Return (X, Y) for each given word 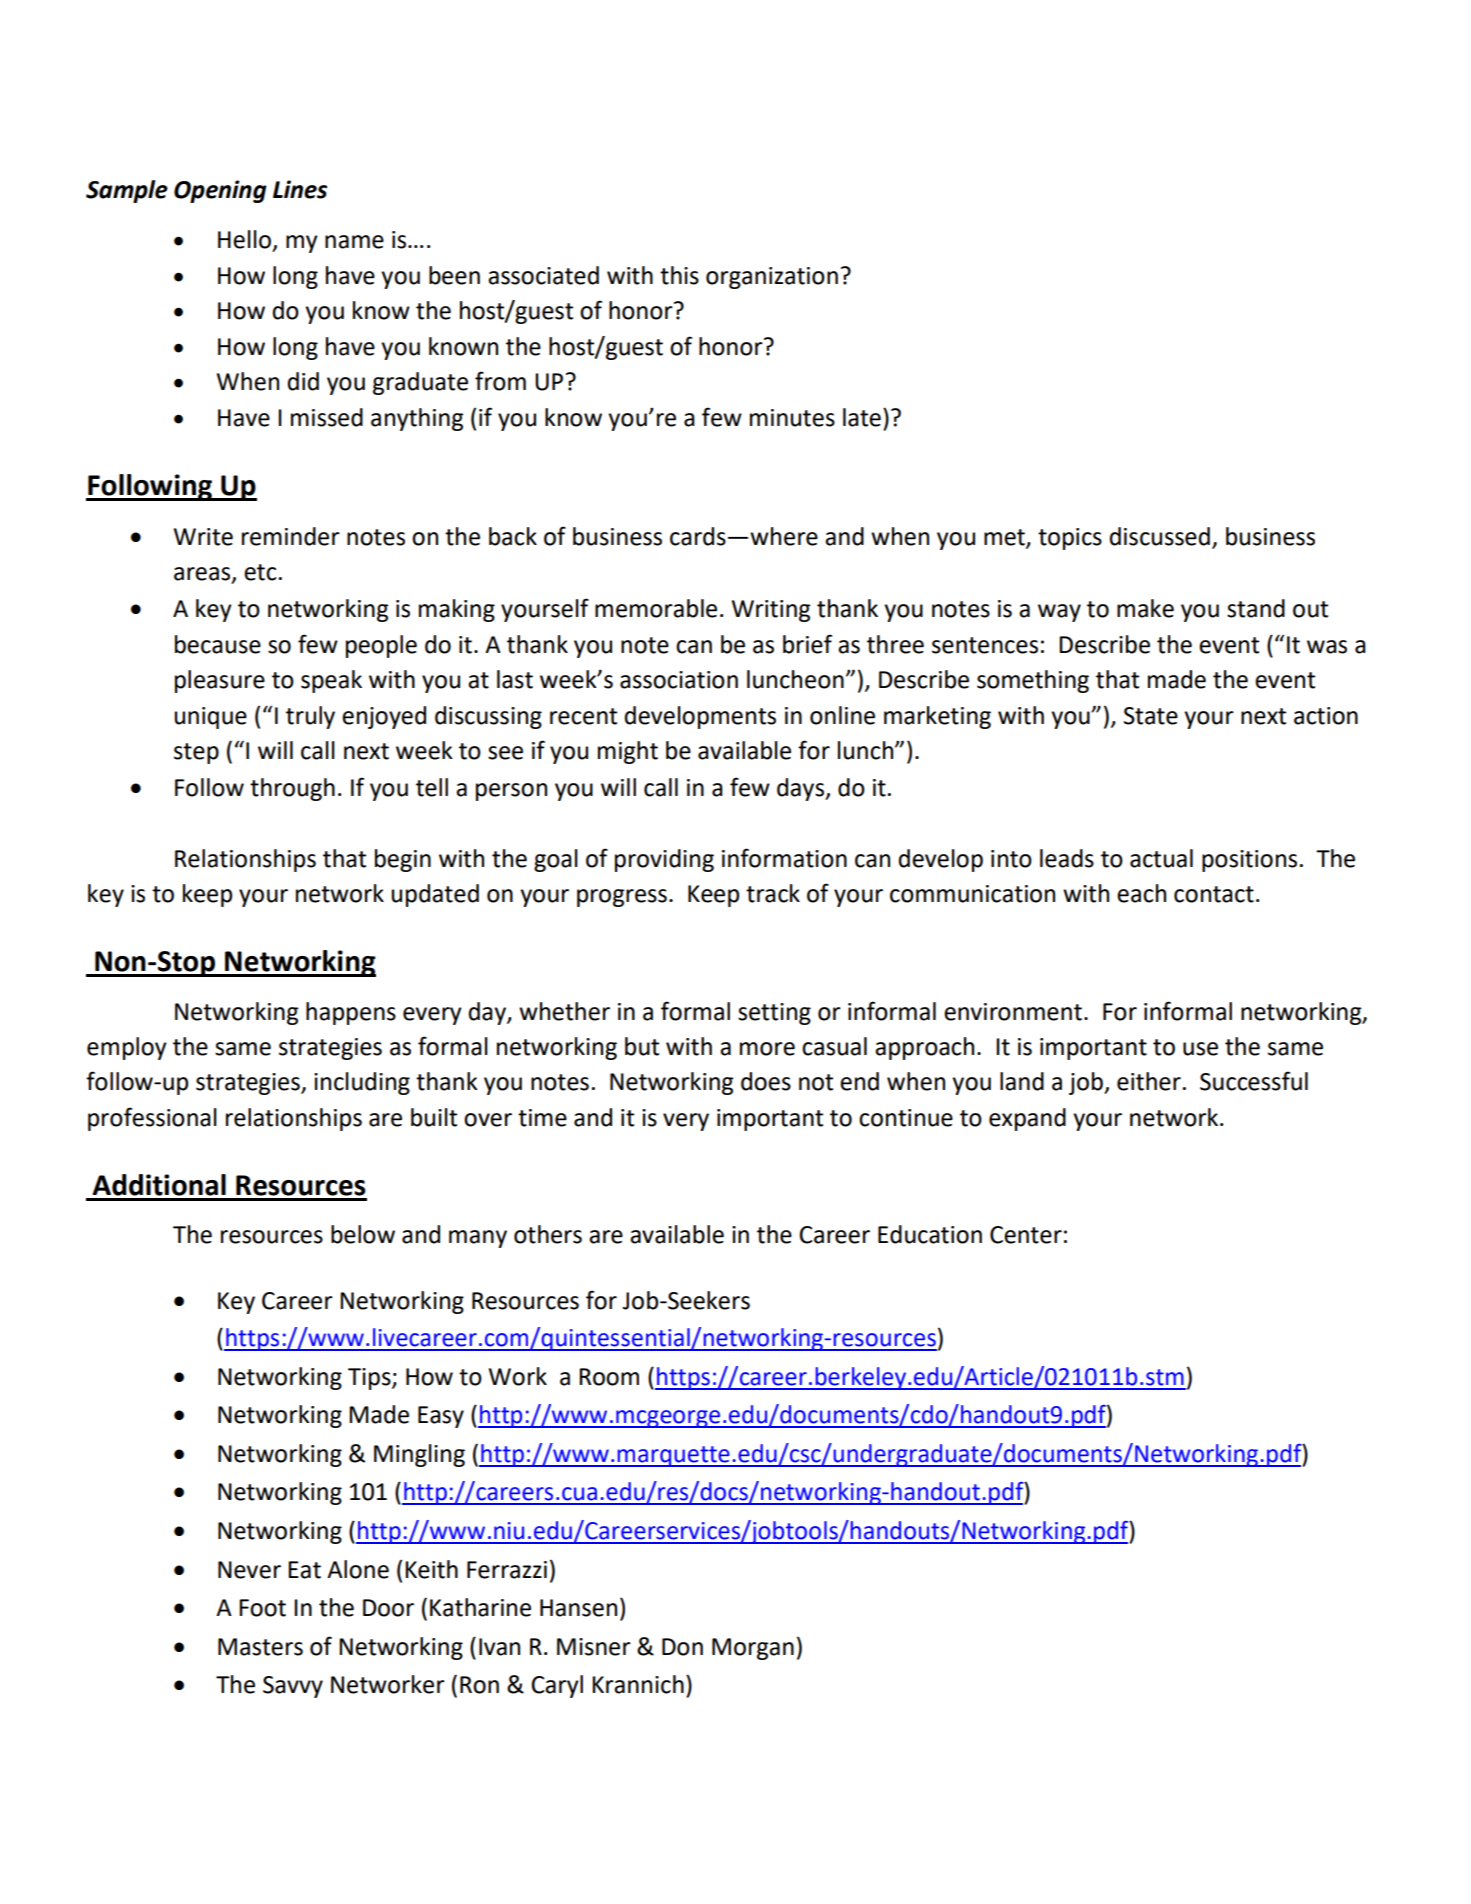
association (679, 680)
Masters (260, 1647)
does (766, 1081)
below (363, 1234)
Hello (244, 239)
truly (310, 717)
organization (772, 278)
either (1149, 1081)
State (1151, 716)
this (679, 275)
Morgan (753, 1649)
